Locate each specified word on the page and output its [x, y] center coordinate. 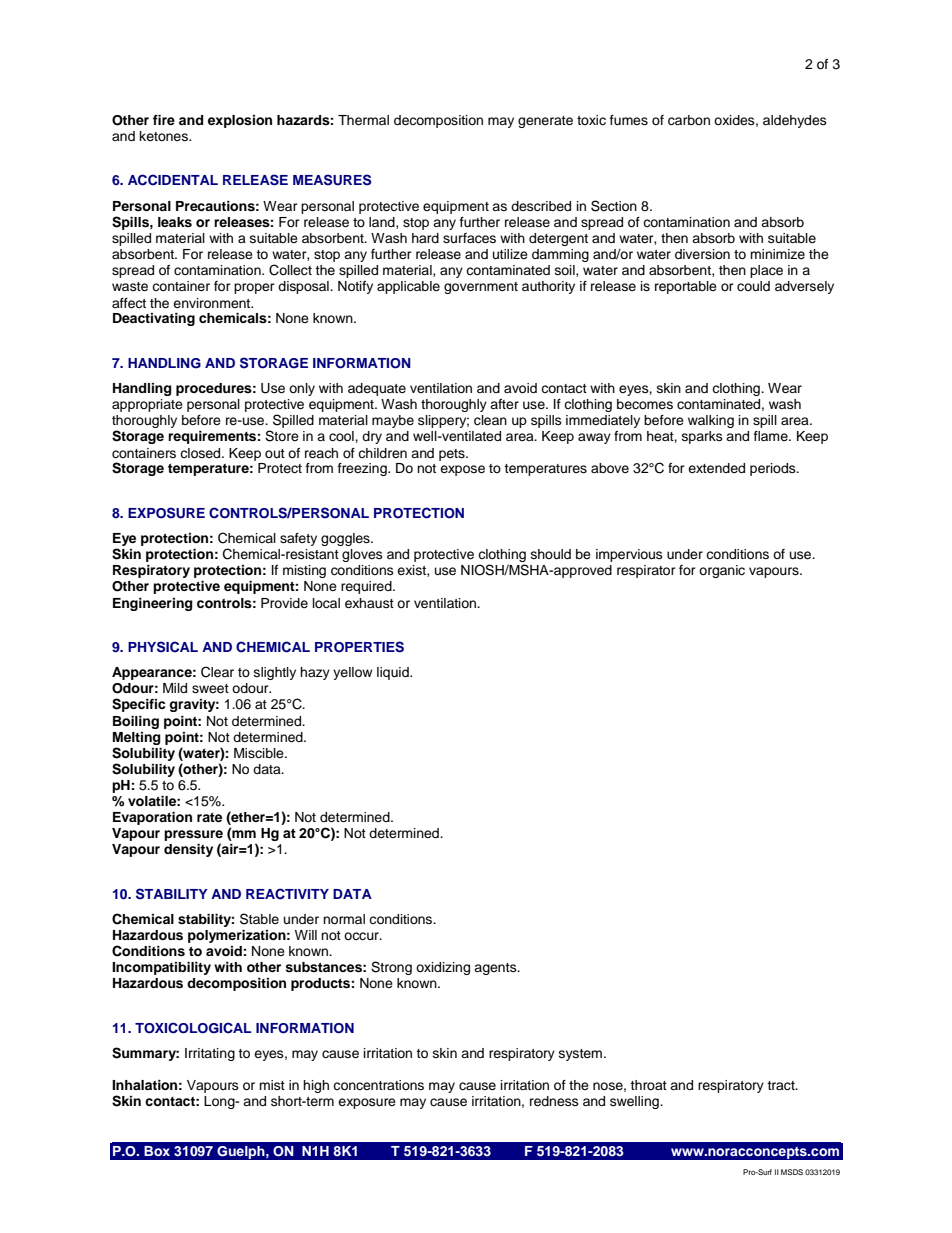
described [541, 206]
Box [157, 1151]
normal [344, 919]
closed [201, 453]
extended [716, 468]
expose [462, 470]
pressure [193, 837]
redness [554, 1101]
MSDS [792, 1172]
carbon [689, 120]
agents [496, 969]
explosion [240, 121]
